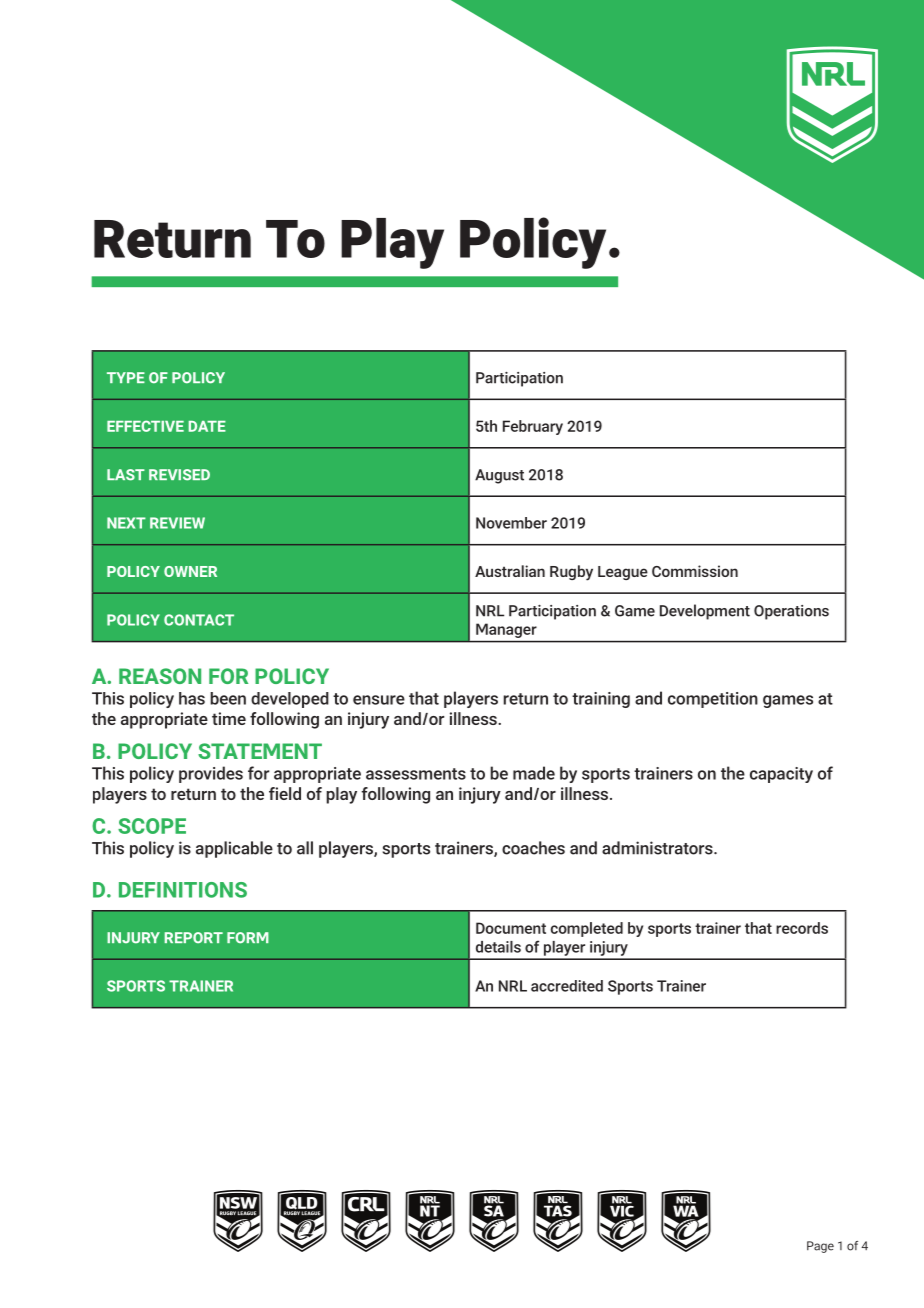  What do you see at coordinates (248, 938) in the document?
I see `FORM` at bounding box center [248, 938].
